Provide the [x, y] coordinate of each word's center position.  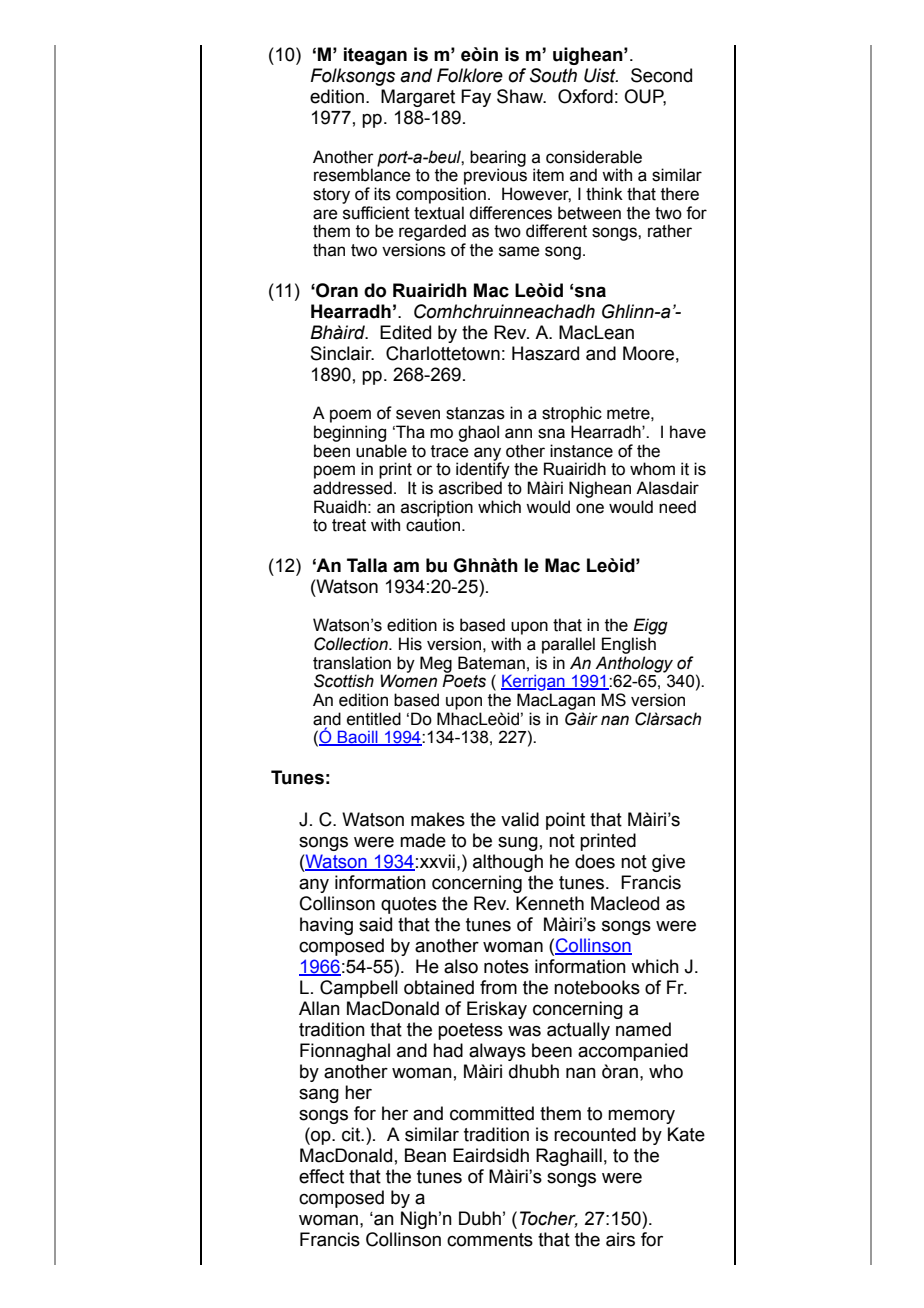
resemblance [362, 175]
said [375, 924]
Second [661, 75]
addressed [352, 488]
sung [518, 844]
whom [652, 469]
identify [483, 469]
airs [620, 1239]
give [668, 863]
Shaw [521, 96]
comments [490, 1240]
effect [321, 1176]
